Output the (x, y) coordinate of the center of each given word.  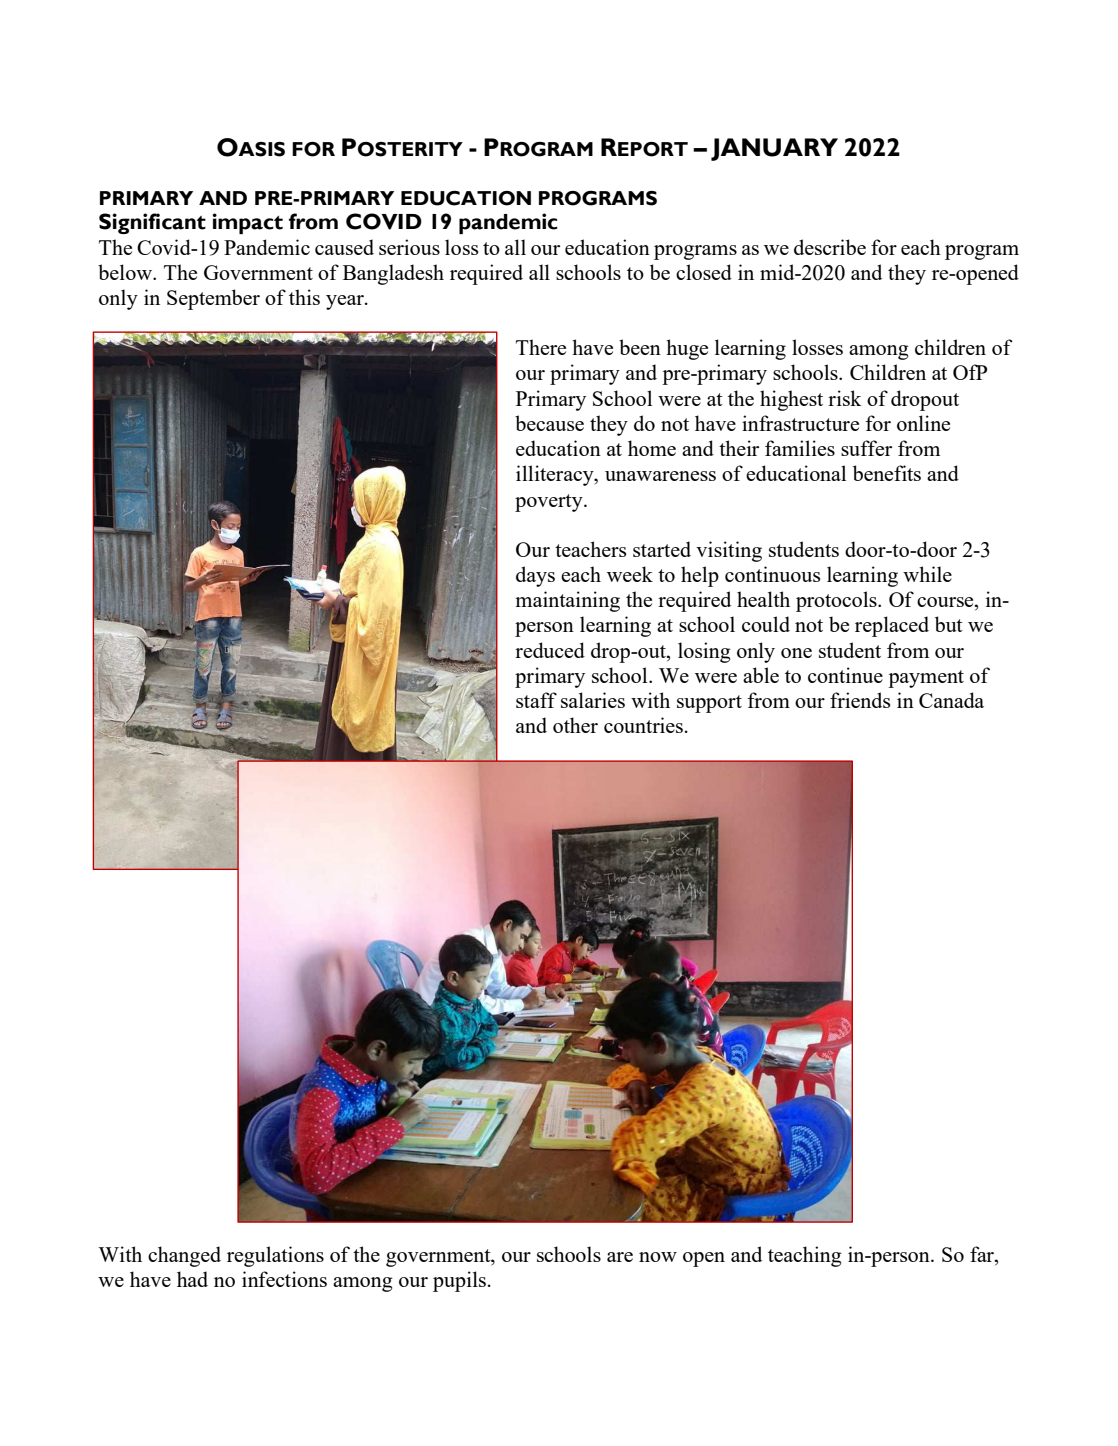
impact (247, 223)
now (658, 1257)
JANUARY (774, 149)
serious (409, 247)
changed (184, 1256)
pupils (461, 1281)
